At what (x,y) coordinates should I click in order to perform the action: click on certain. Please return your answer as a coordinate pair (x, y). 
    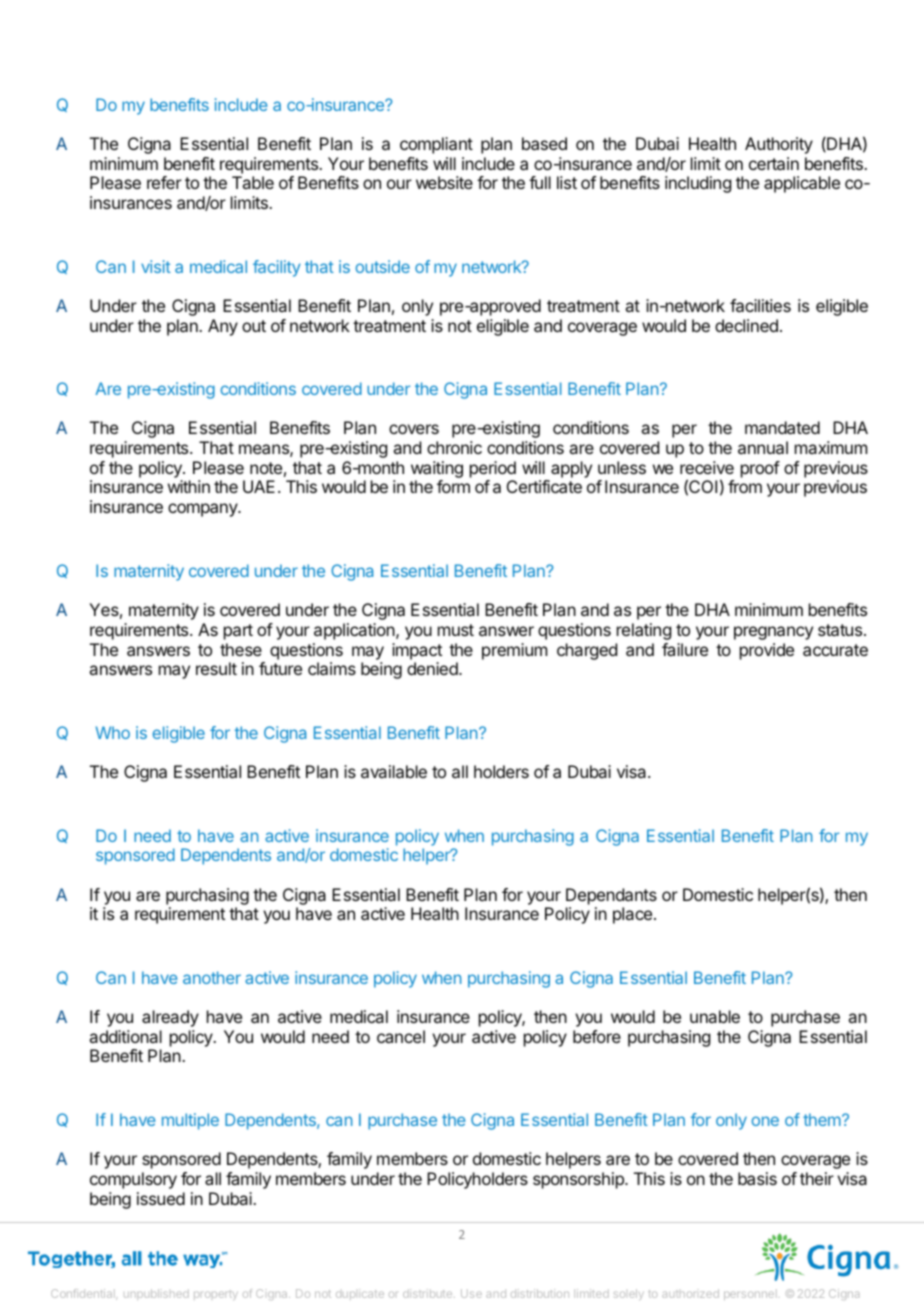
    Looking at the image, I should click on (774, 163).
